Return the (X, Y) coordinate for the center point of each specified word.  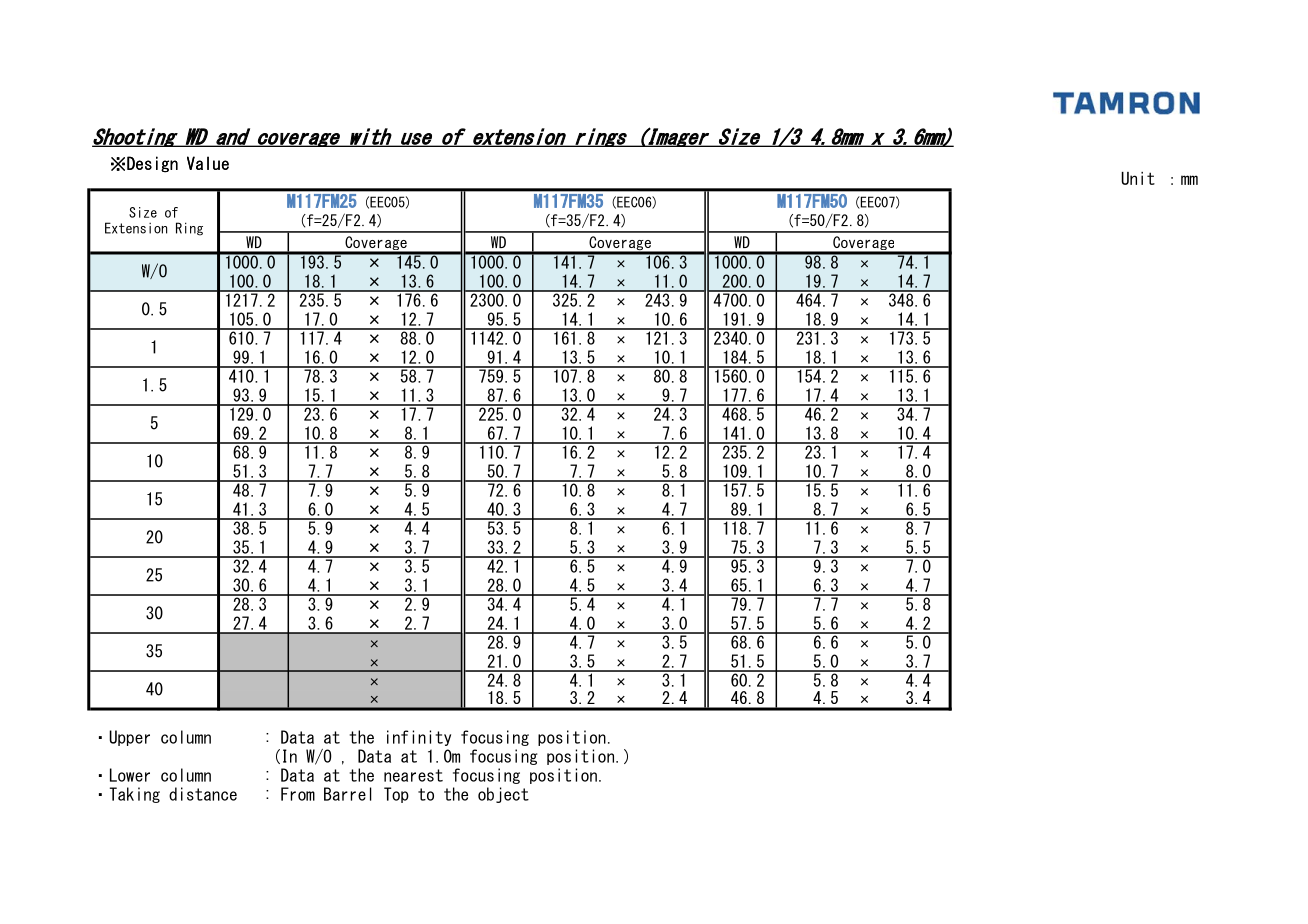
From (298, 794)
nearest (413, 775)
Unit (1138, 178)
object (503, 795)
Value (208, 163)
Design (152, 164)
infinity (419, 738)
